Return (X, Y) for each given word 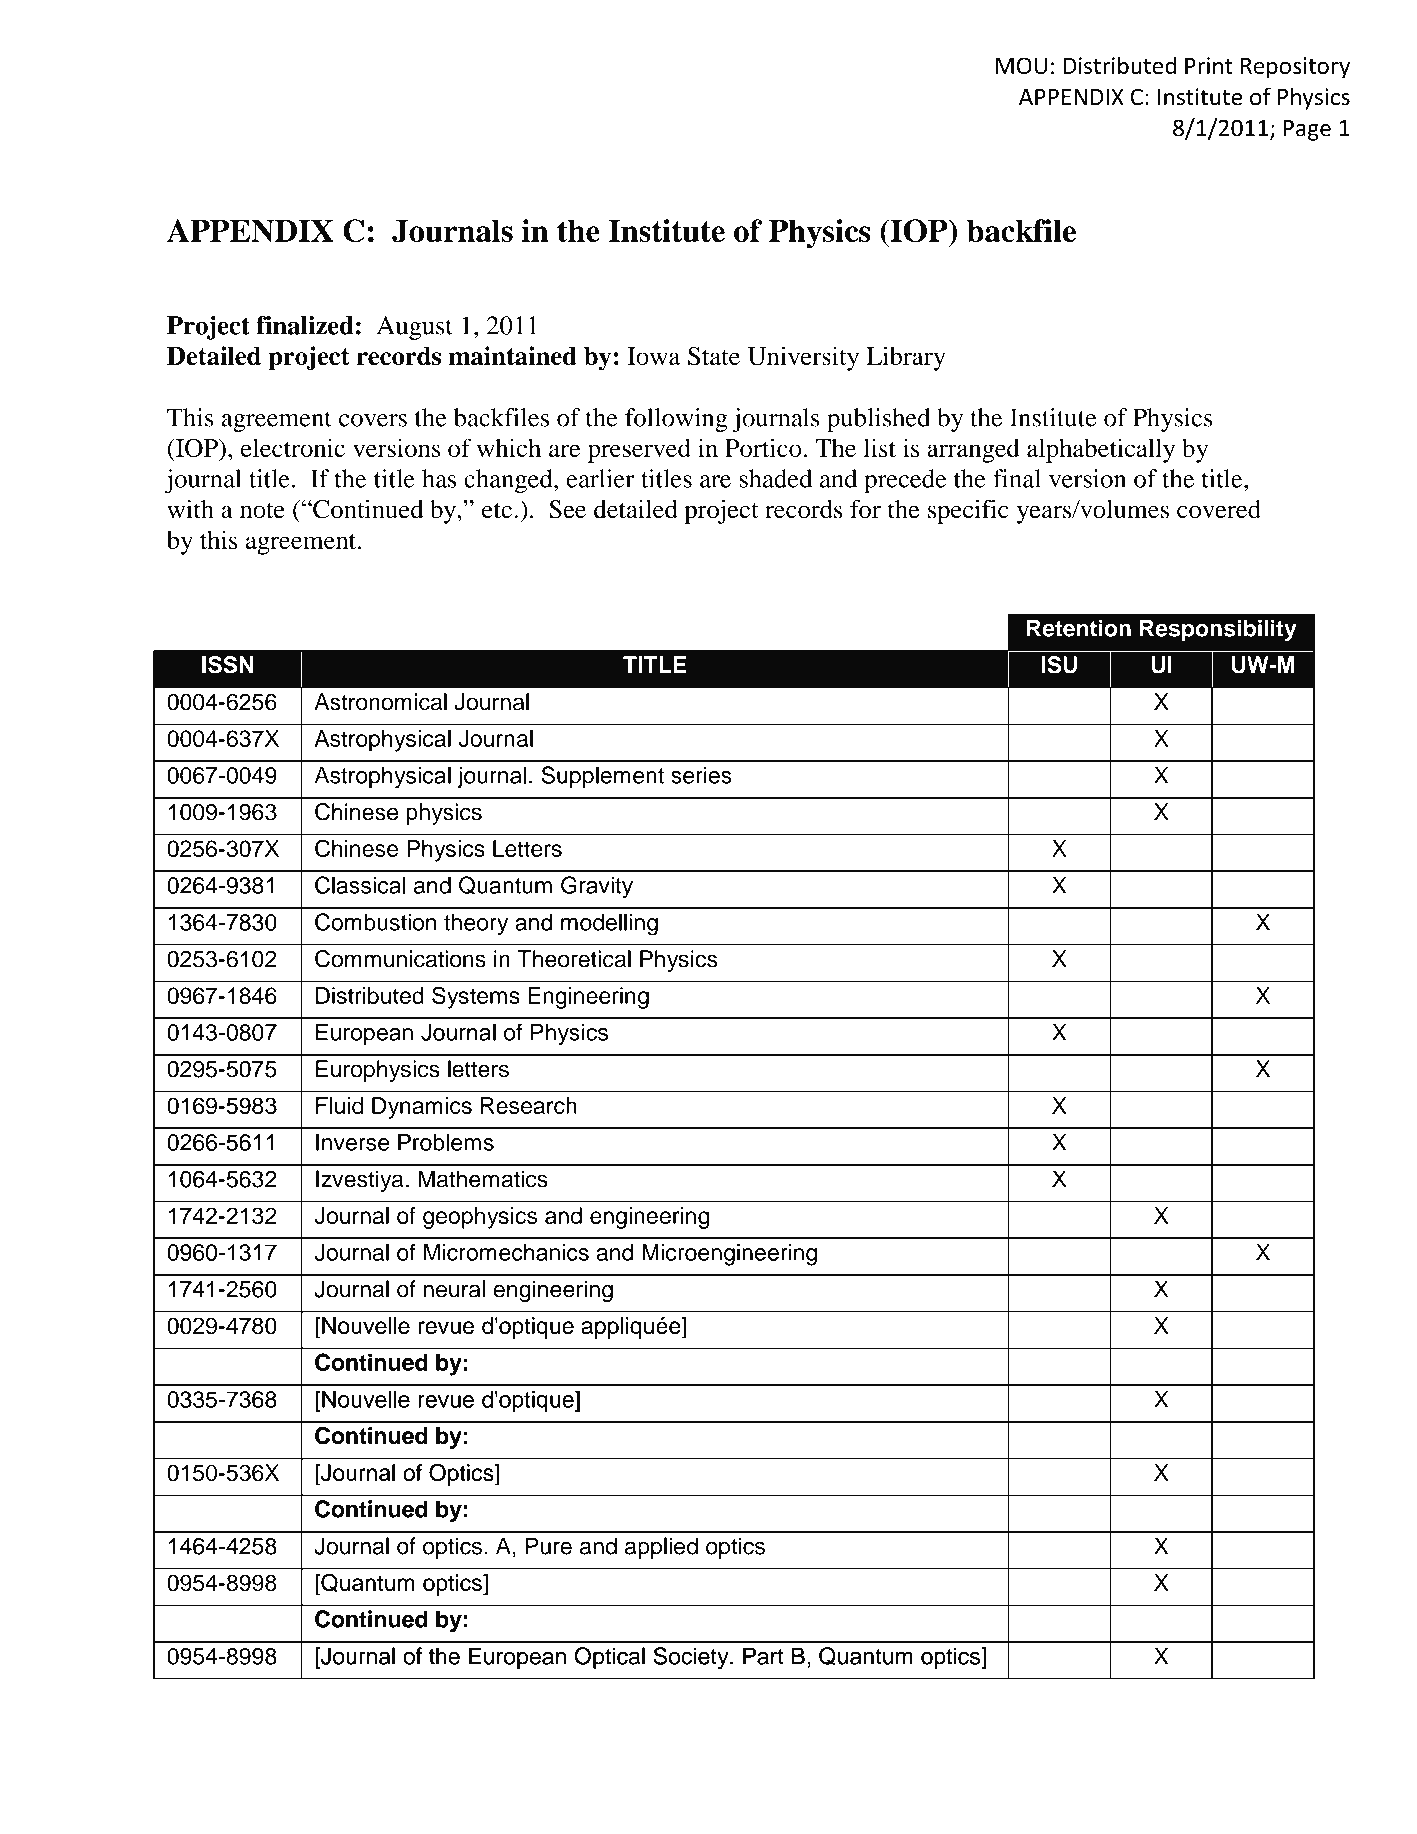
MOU (1021, 65)
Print (1209, 65)
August (415, 328)
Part (763, 1656)
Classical (360, 885)
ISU (1059, 665)
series (701, 775)
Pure (549, 1546)
